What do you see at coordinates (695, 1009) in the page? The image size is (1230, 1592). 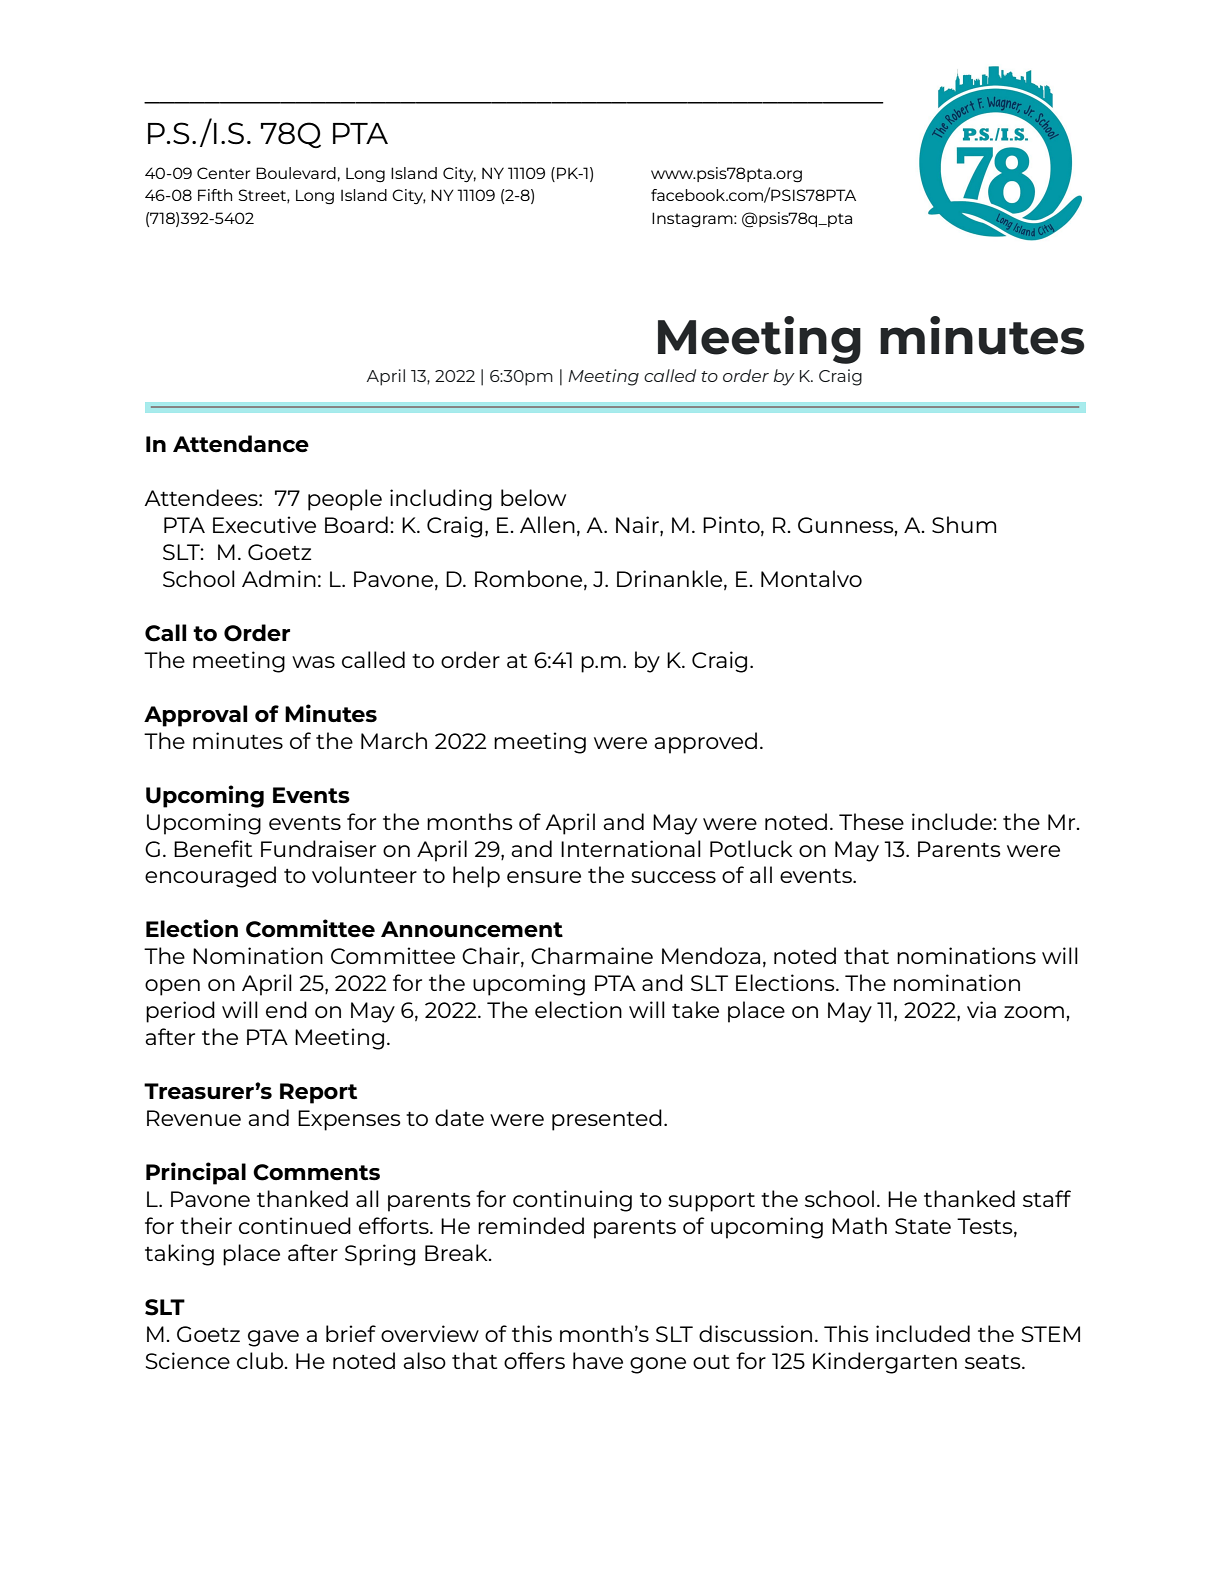 I see `take` at bounding box center [695, 1009].
